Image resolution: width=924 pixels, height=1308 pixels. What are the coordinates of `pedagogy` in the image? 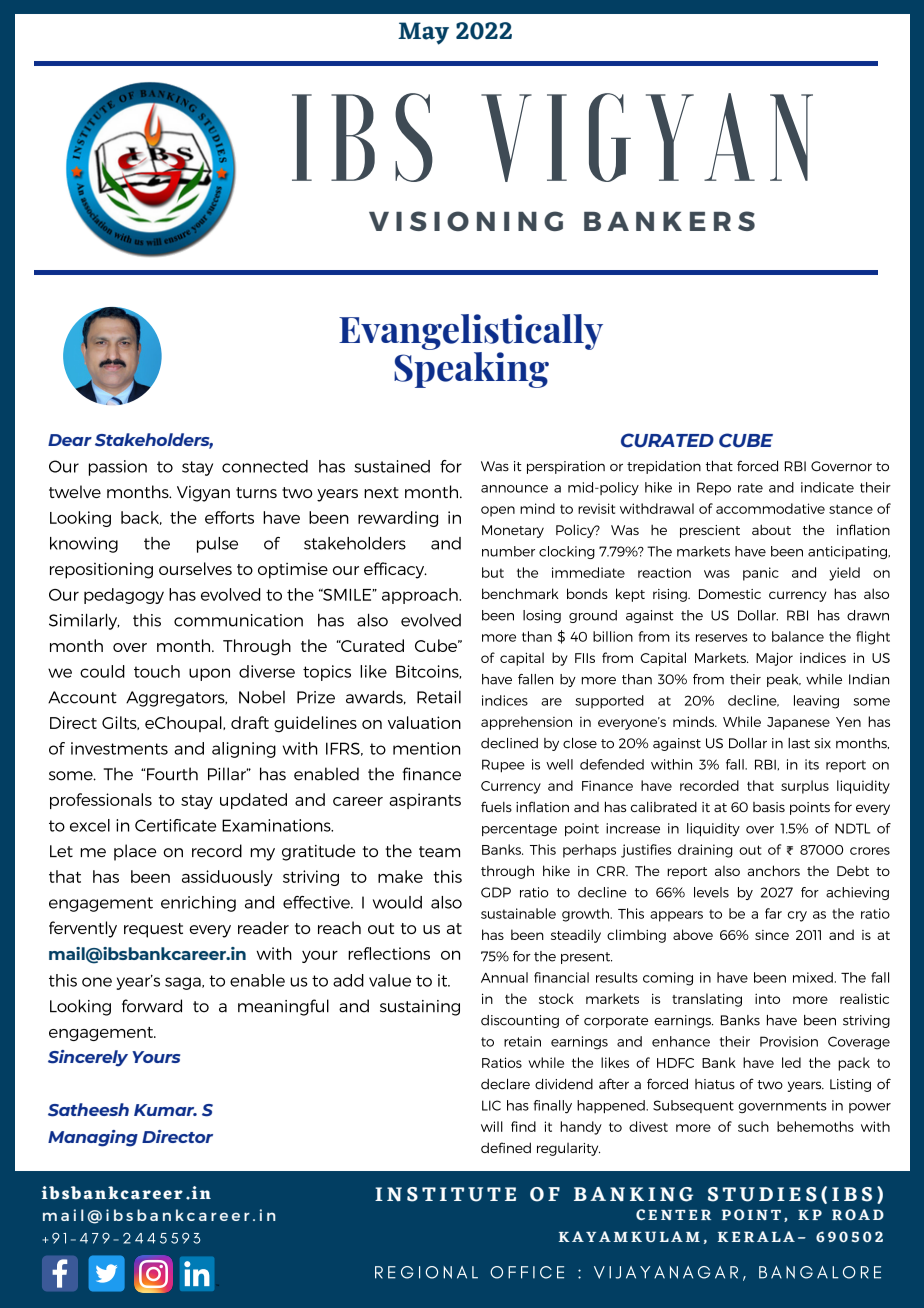 It's located at (124, 596).
